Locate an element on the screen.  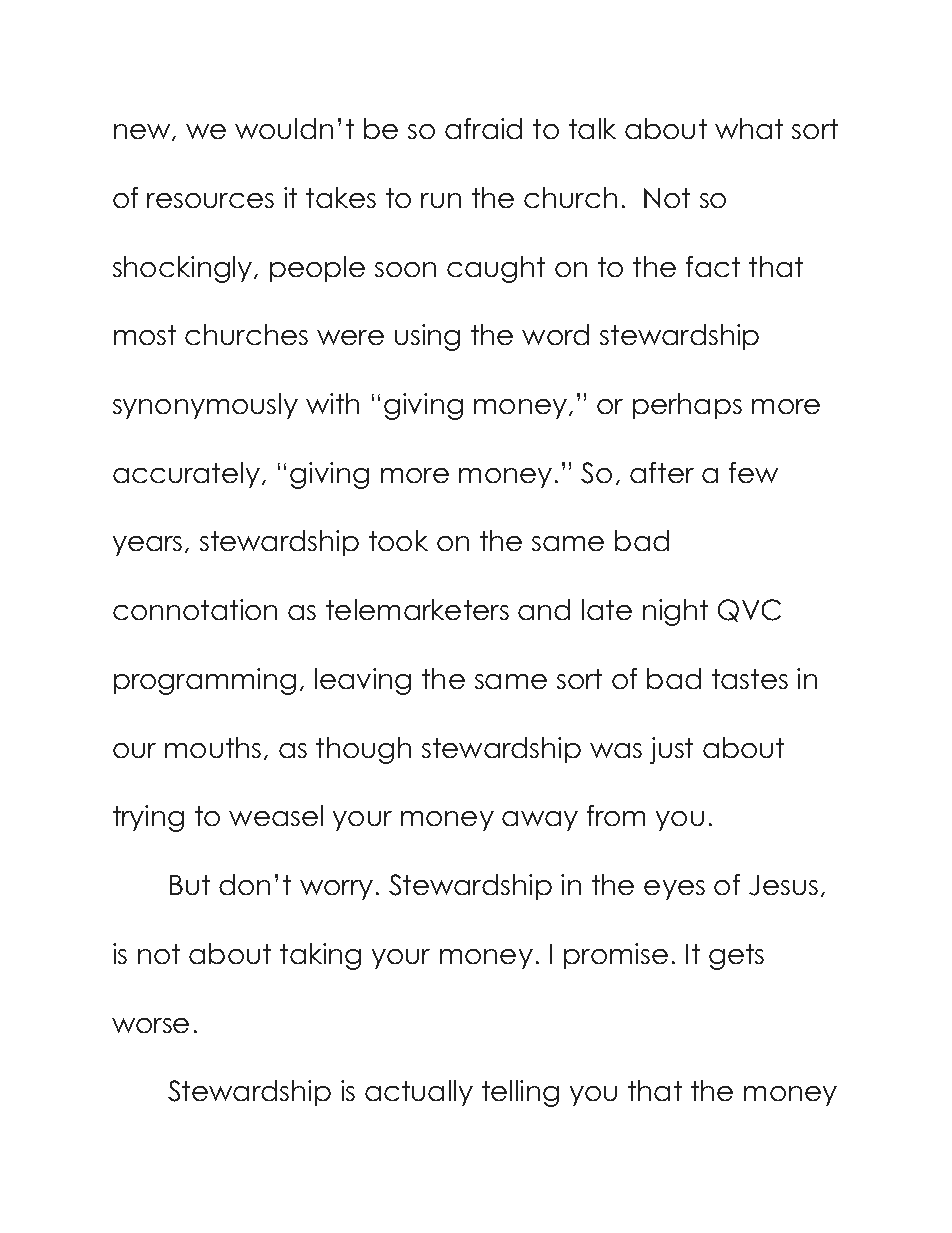
worse is located at coordinates (150, 1025).
